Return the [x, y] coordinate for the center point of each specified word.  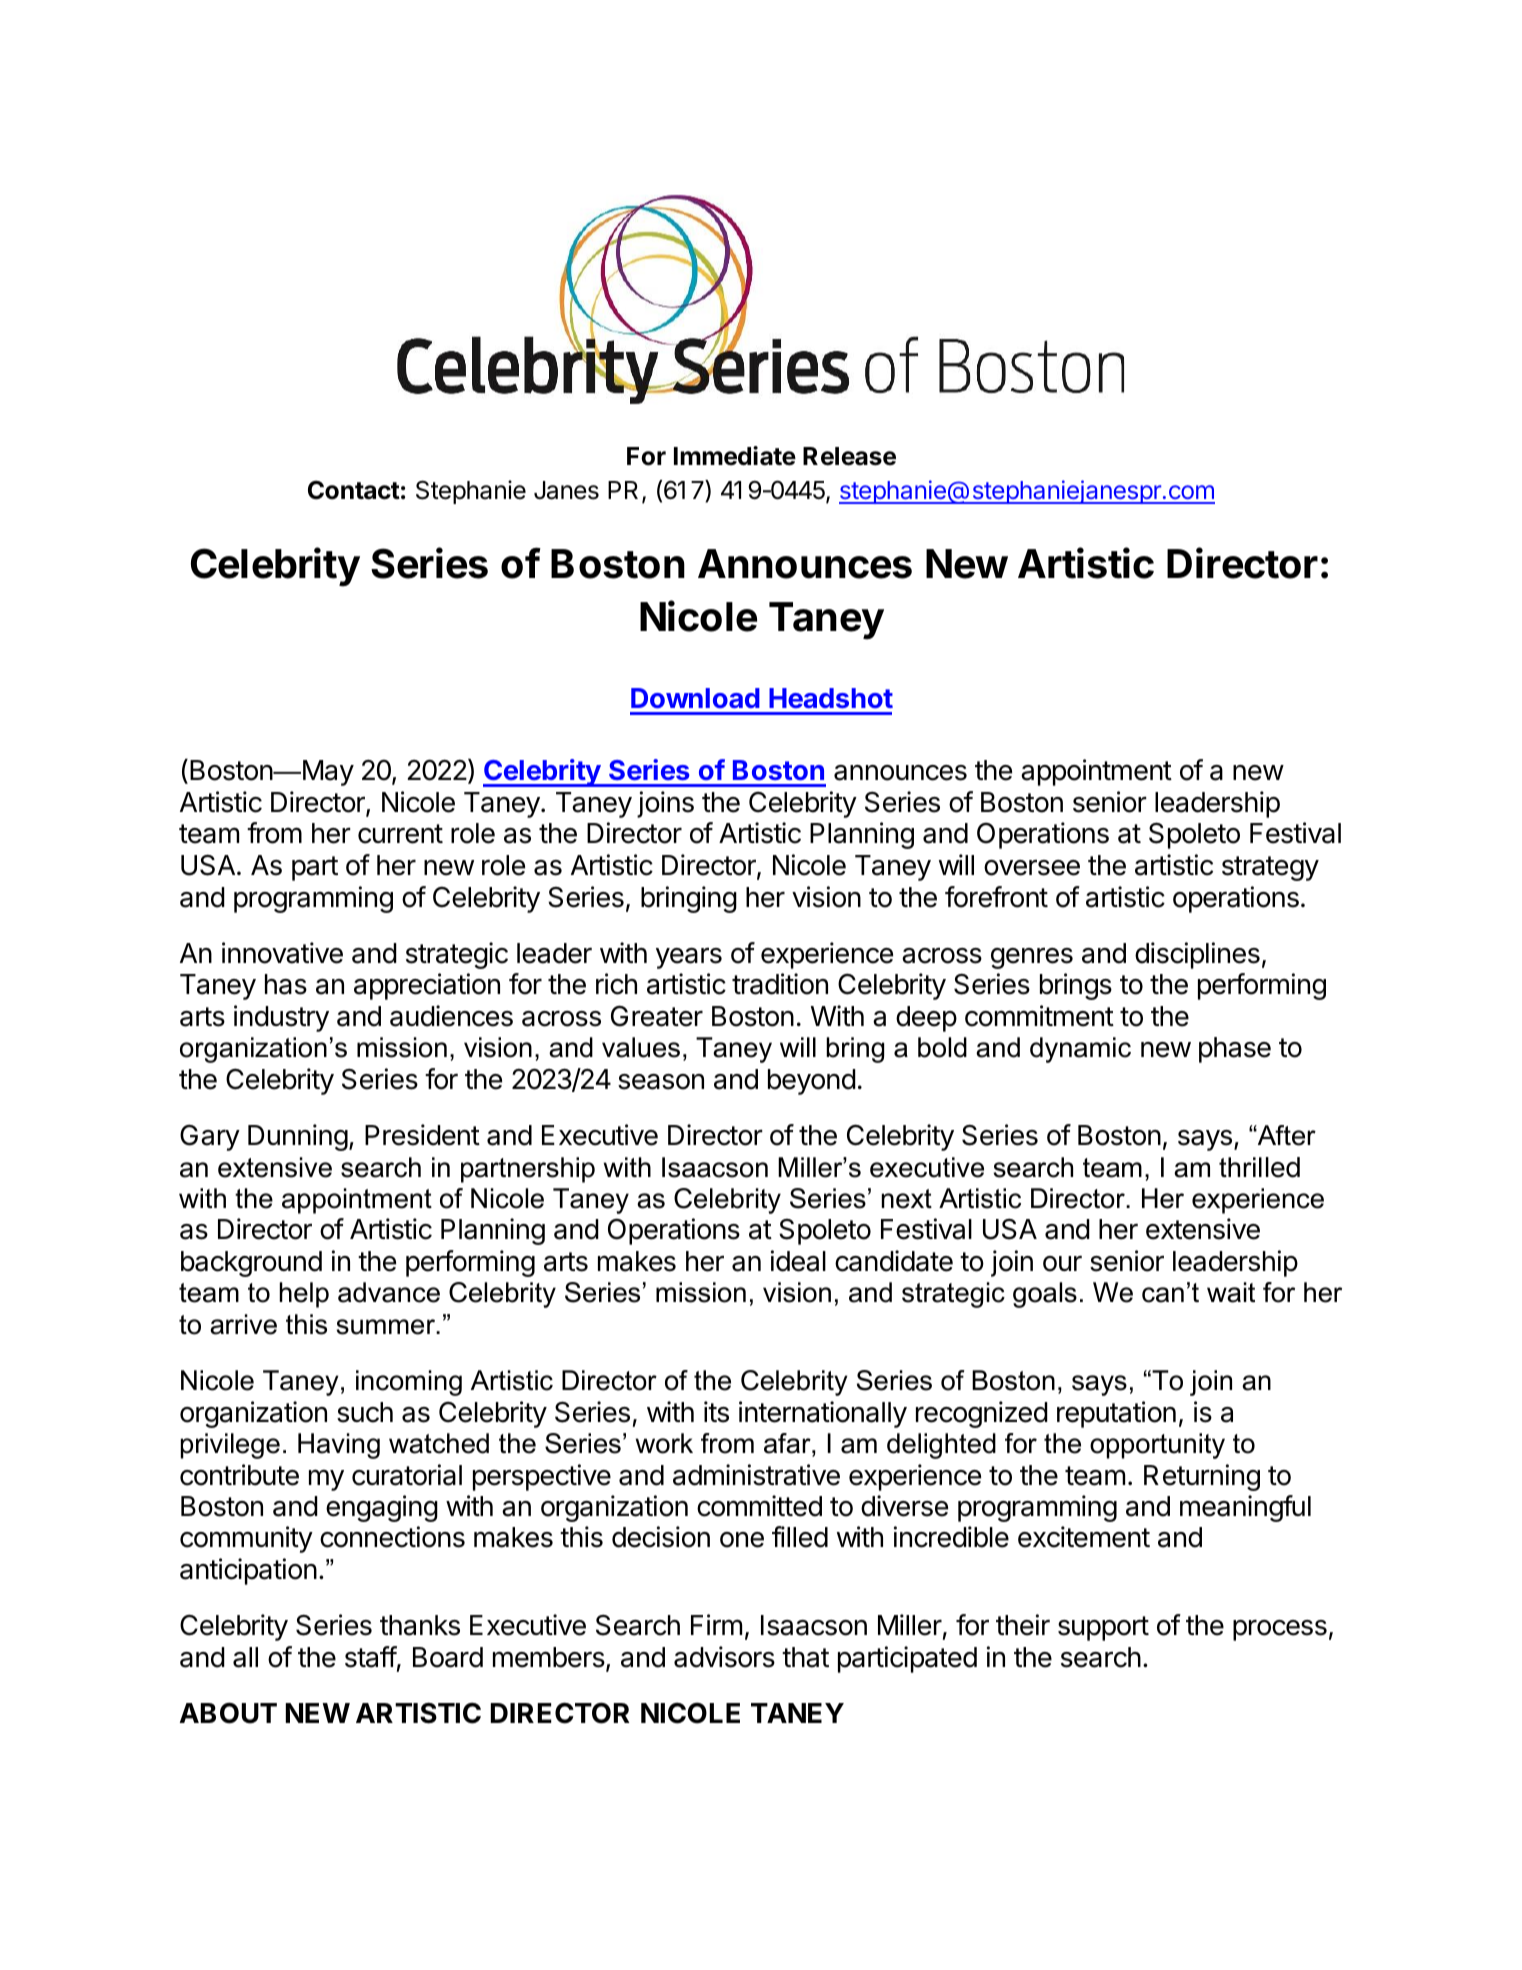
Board [448, 1657]
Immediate [735, 456]
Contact [354, 490]
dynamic [1080, 1050]
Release [849, 456]
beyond [812, 1082]
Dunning [298, 1137]
